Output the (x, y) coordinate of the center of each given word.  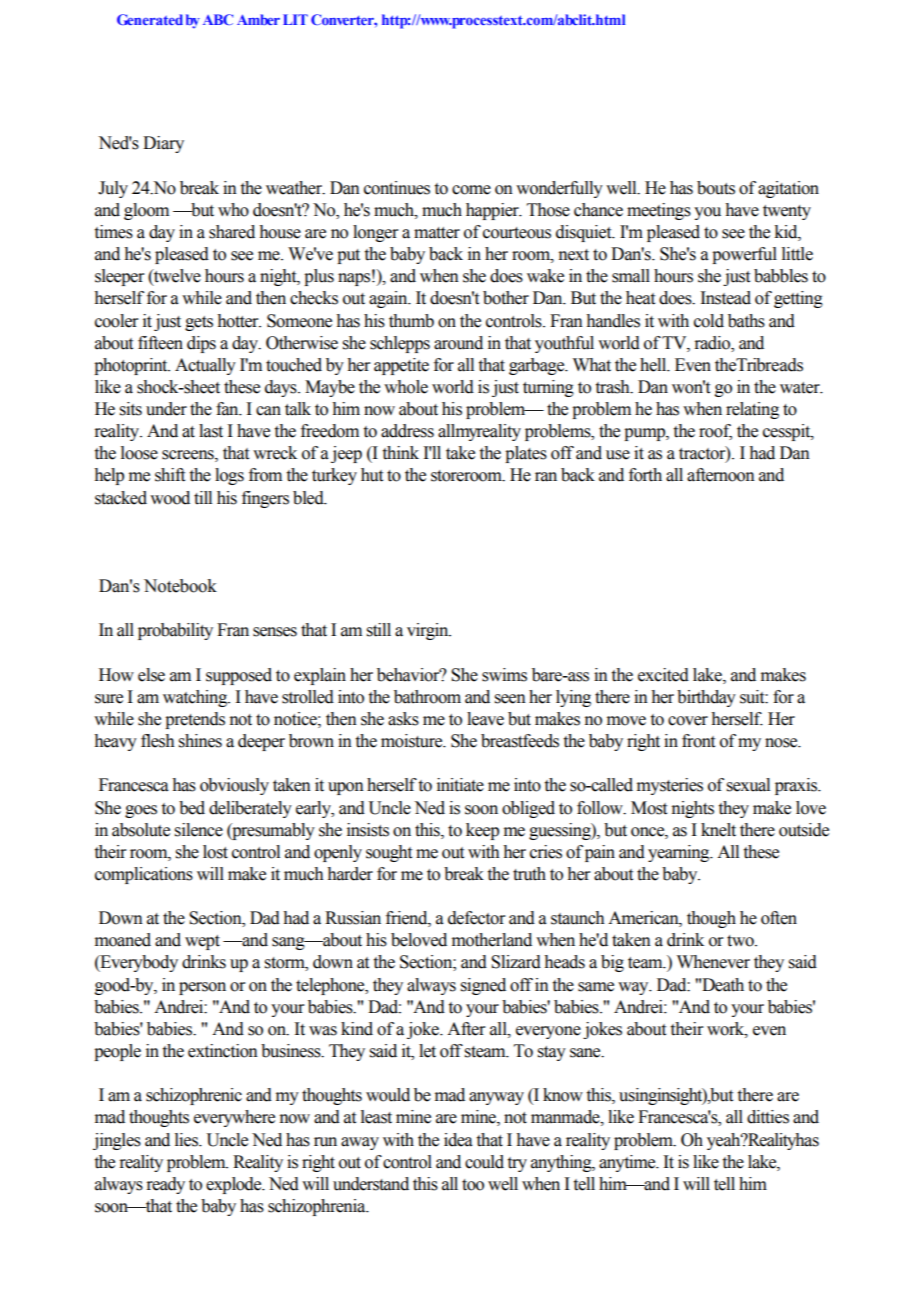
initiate (460, 785)
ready (165, 1185)
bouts (716, 188)
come (471, 190)
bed (192, 808)
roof (715, 432)
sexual (748, 785)
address (407, 431)
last (211, 431)
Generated (150, 19)
